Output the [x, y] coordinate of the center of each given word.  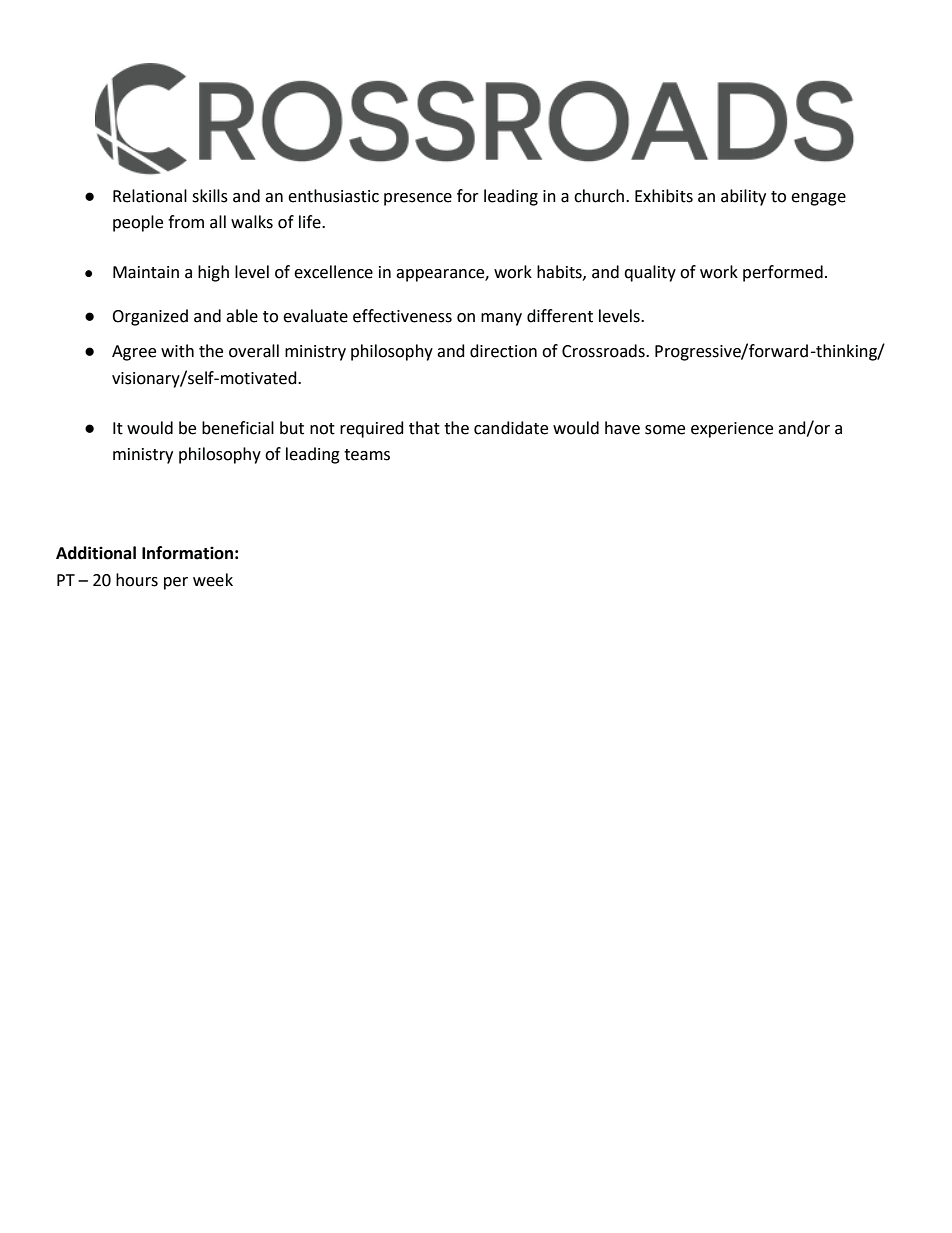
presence [418, 199]
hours [137, 580]
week [213, 580]
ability [743, 197]
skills [210, 196]
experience [732, 430]
